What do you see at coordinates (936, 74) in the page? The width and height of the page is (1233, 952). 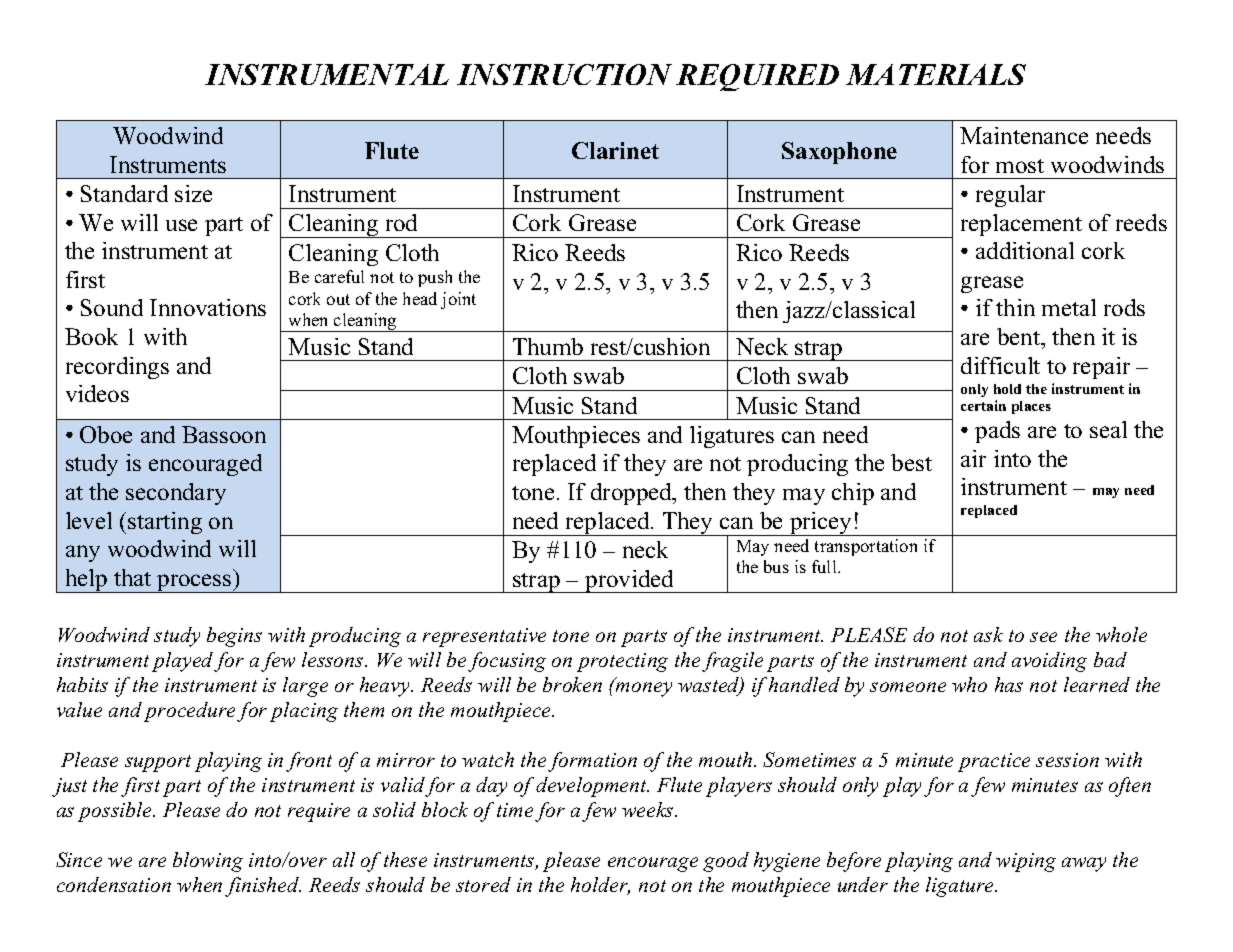 I see `MATERIALS` at bounding box center [936, 74].
